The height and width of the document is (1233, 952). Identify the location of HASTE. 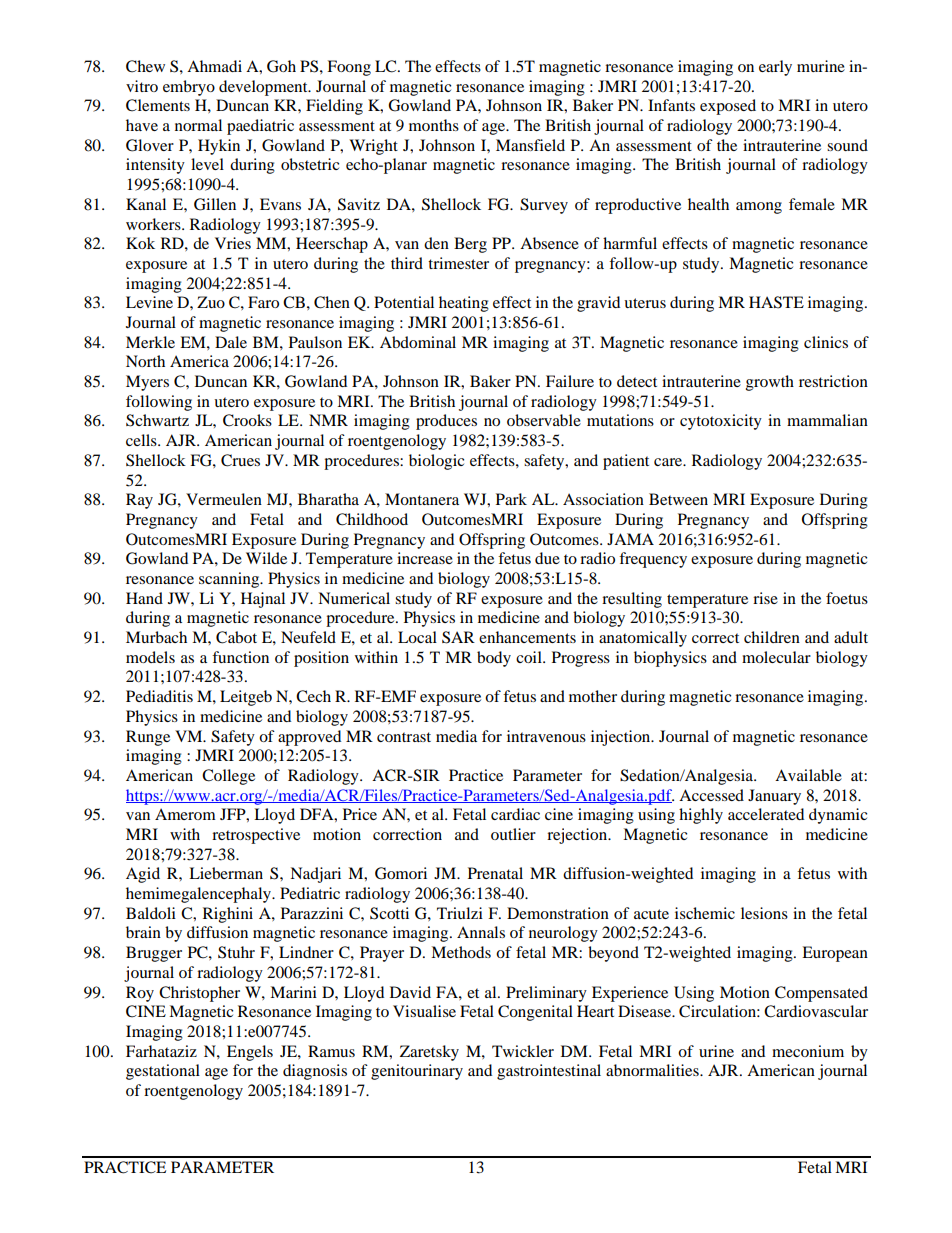
(776, 302).
